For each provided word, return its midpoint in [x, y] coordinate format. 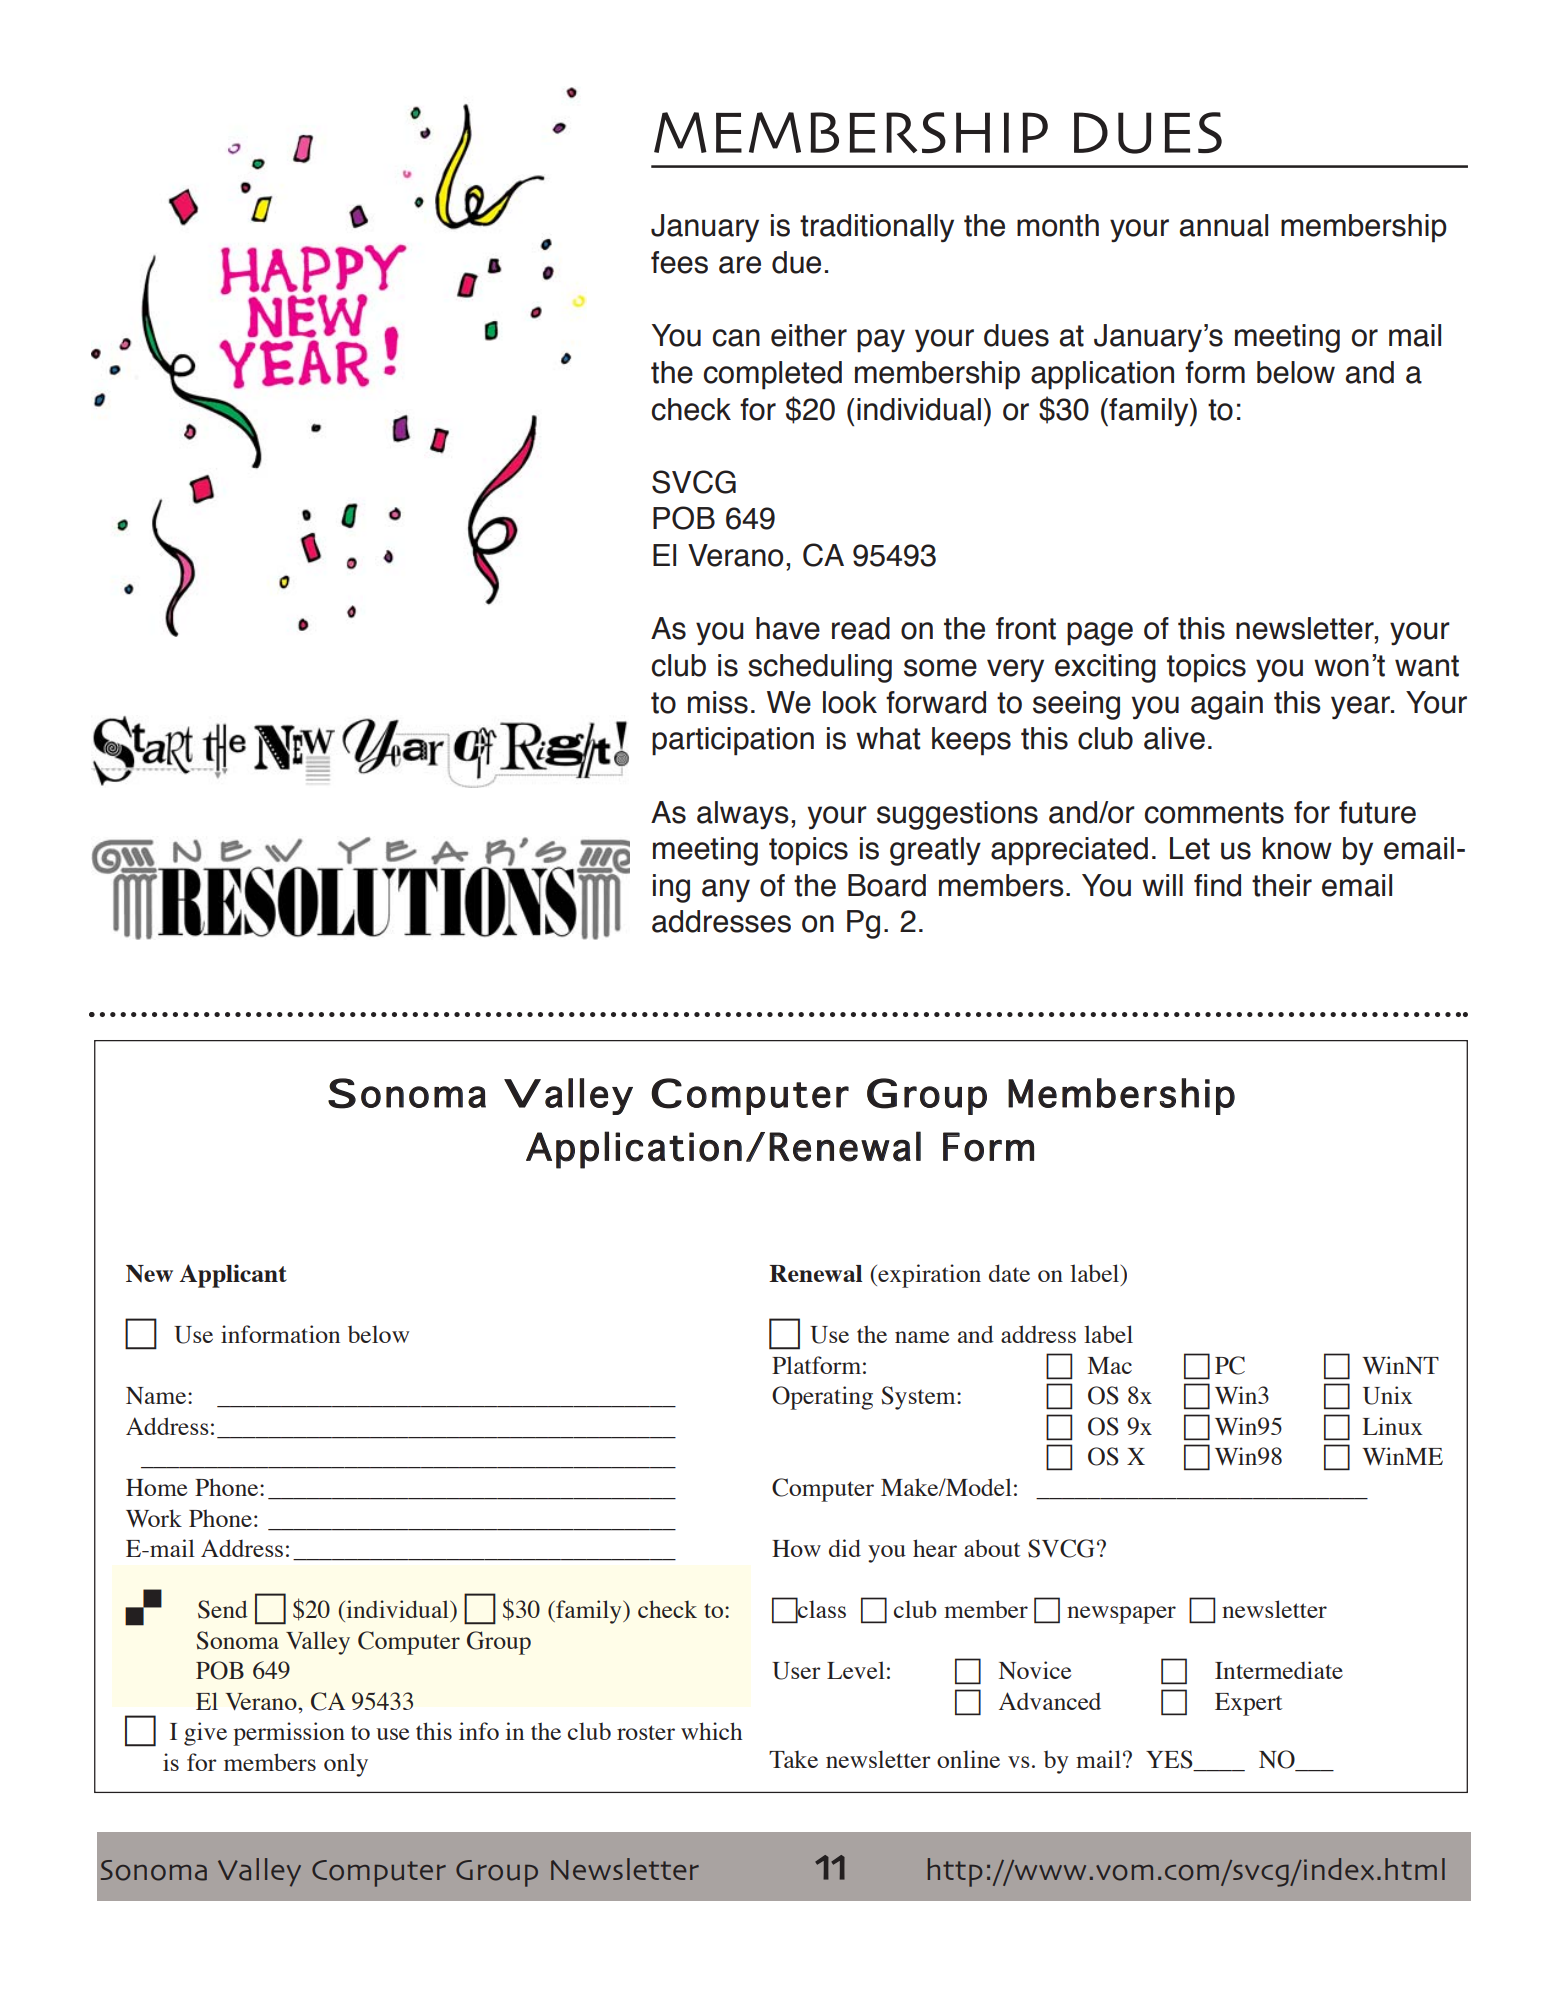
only [346, 1765]
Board [887, 885]
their [1282, 885]
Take [793, 1759]
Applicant [233, 1276]
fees [679, 262]
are [740, 265]
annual [1224, 225]
